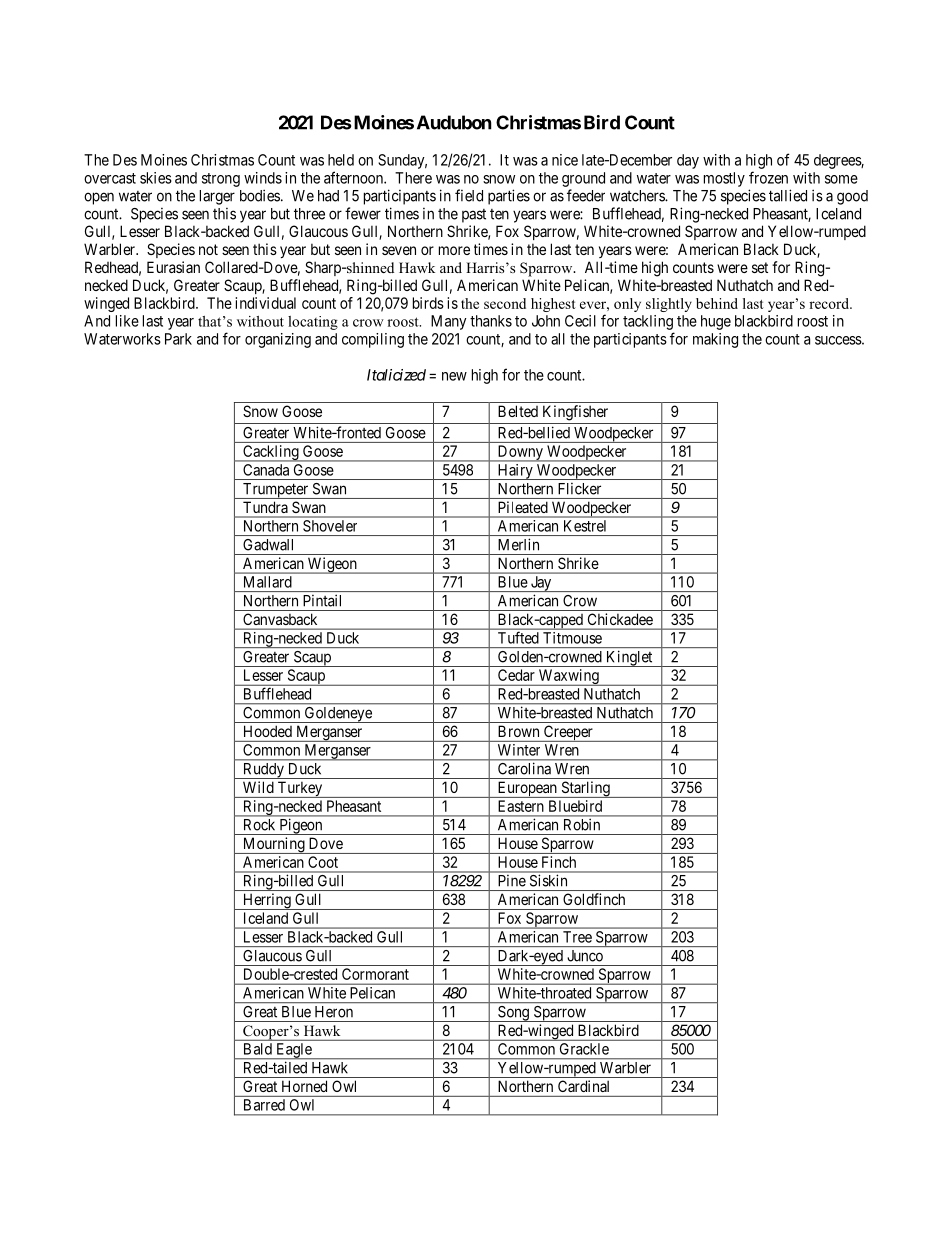 This document has height=1233, width=952. What do you see at coordinates (513, 1014) in the document?
I see `Song` at bounding box center [513, 1014].
